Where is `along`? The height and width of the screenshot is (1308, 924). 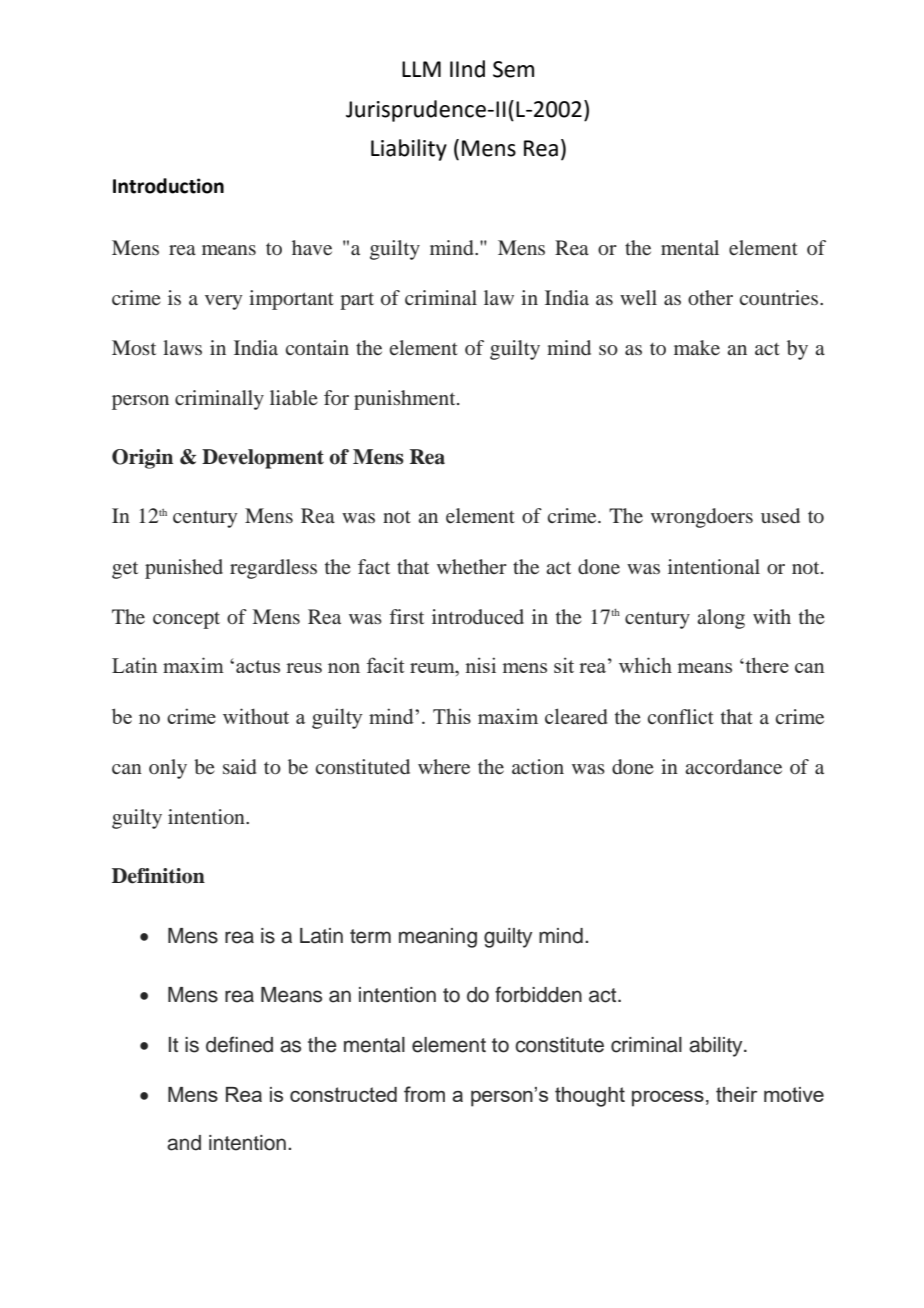
along is located at coordinates (721, 619).
